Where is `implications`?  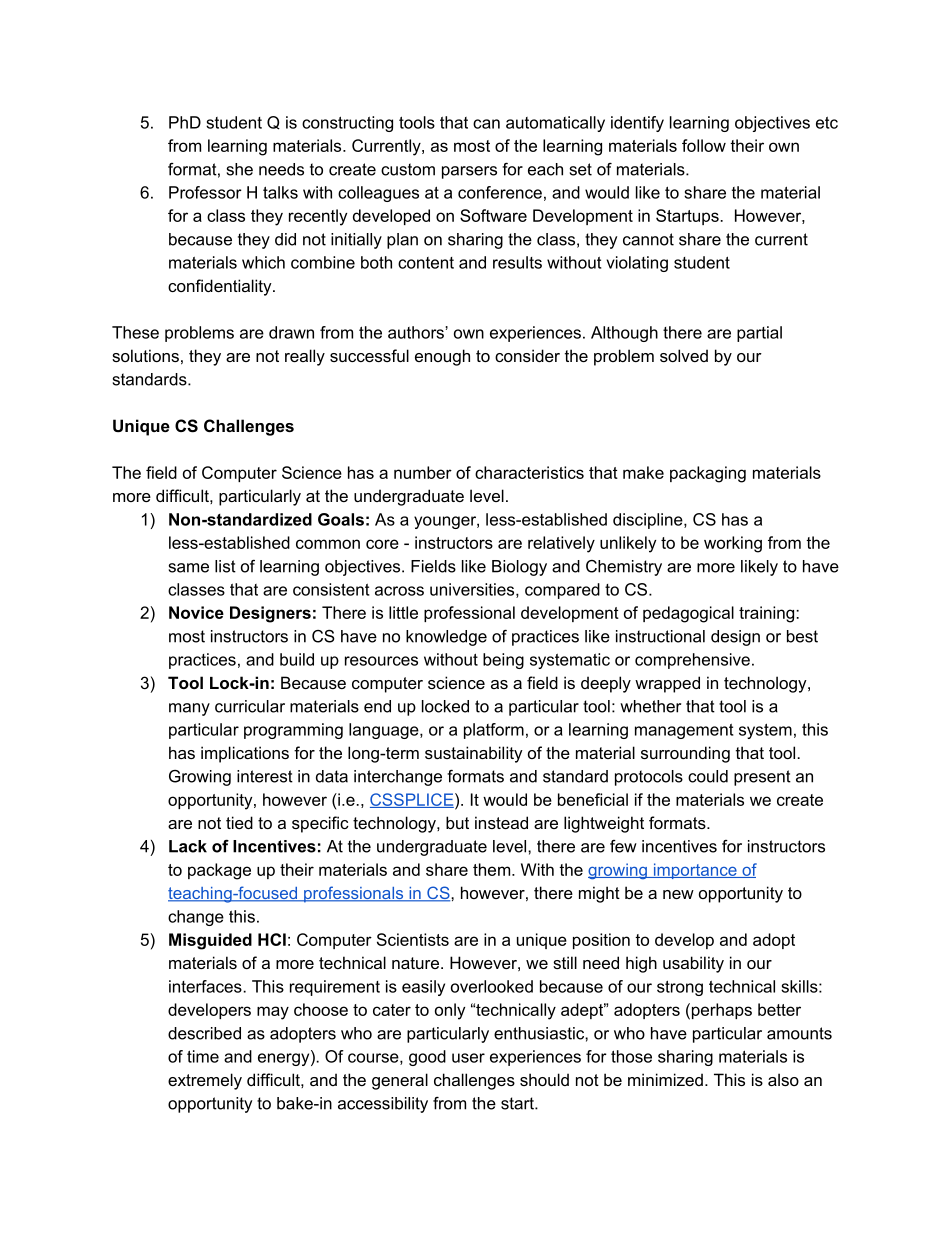 implications is located at coordinates (245, 754).
